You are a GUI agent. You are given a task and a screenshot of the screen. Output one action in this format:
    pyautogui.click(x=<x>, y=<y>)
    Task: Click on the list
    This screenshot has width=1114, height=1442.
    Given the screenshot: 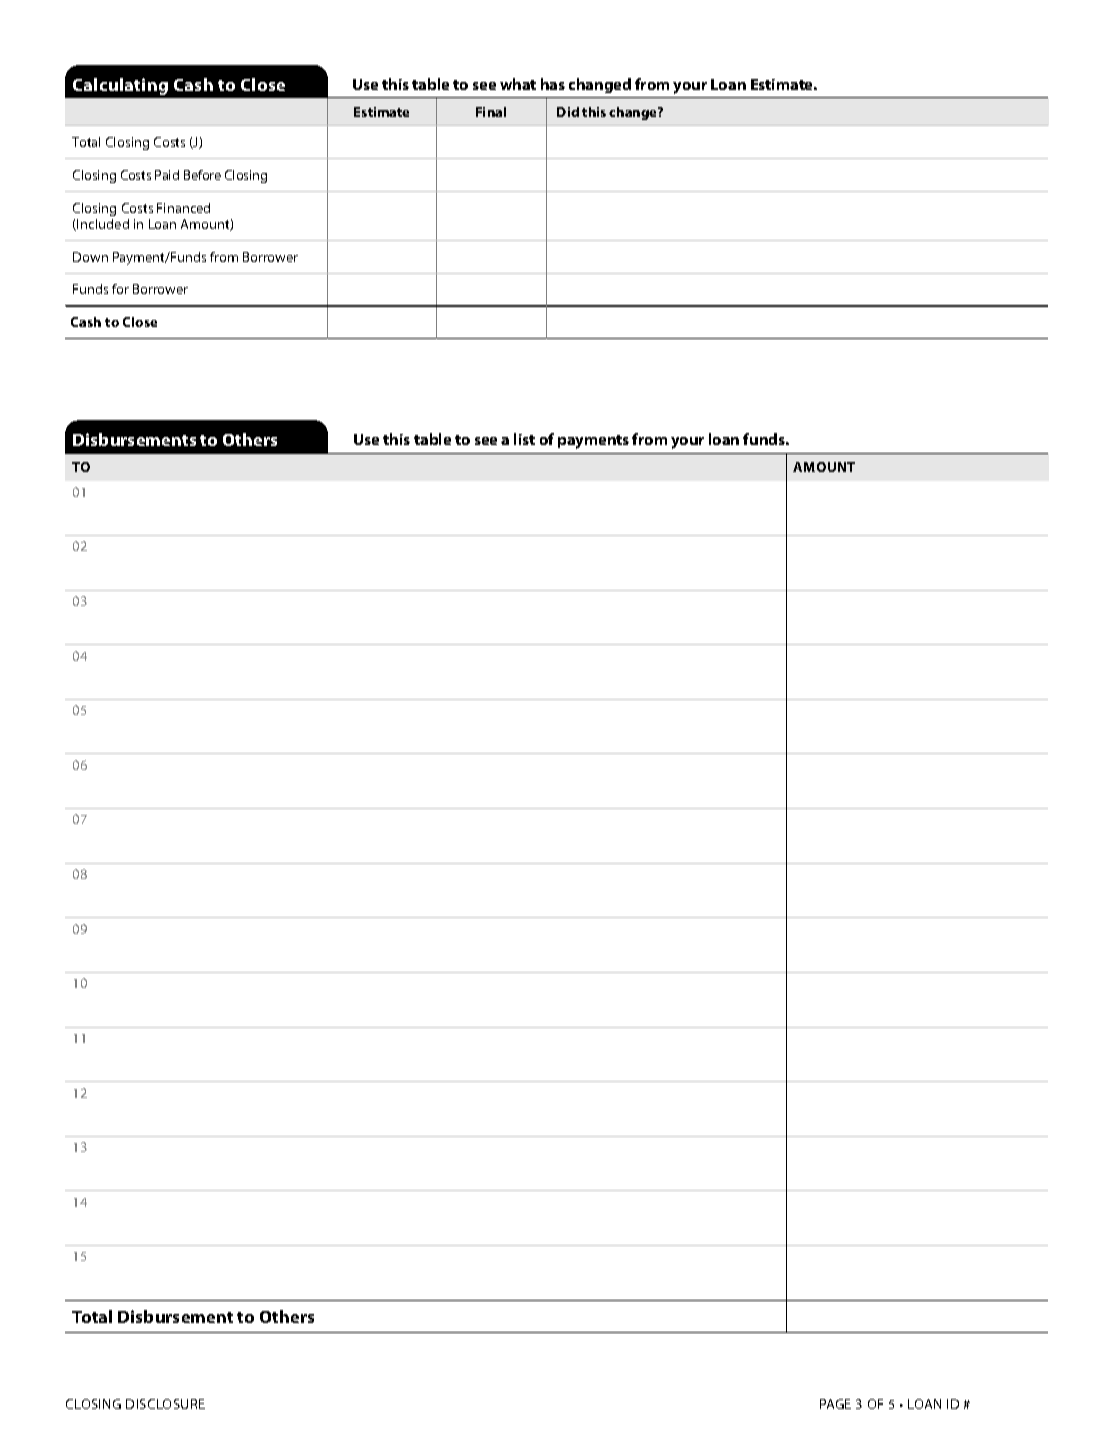 What is the action you would take?
    pyautogui.click(x=524, y=439)
